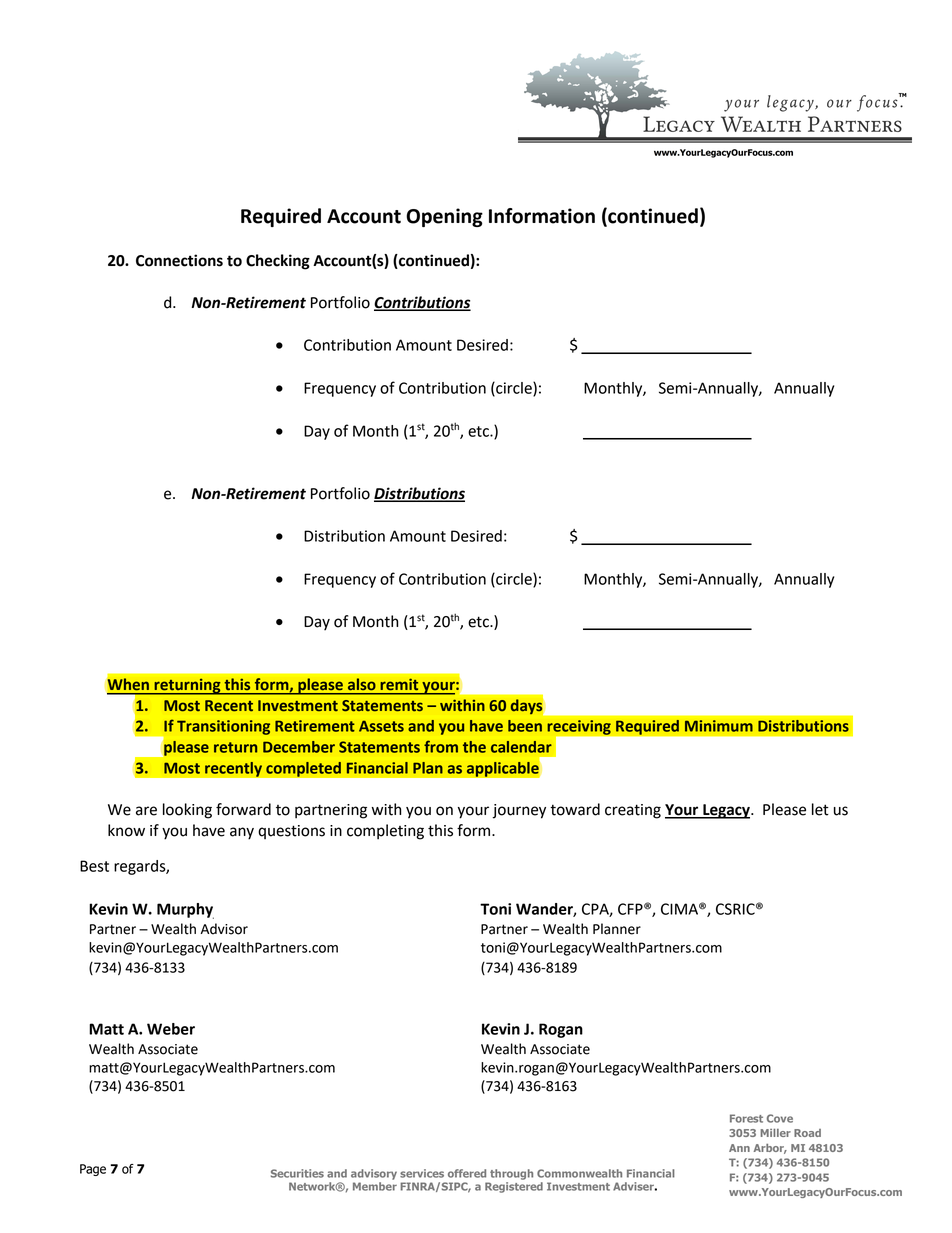 The image size is (952, 1233). I want to click on Opening, so click(444, 217).
